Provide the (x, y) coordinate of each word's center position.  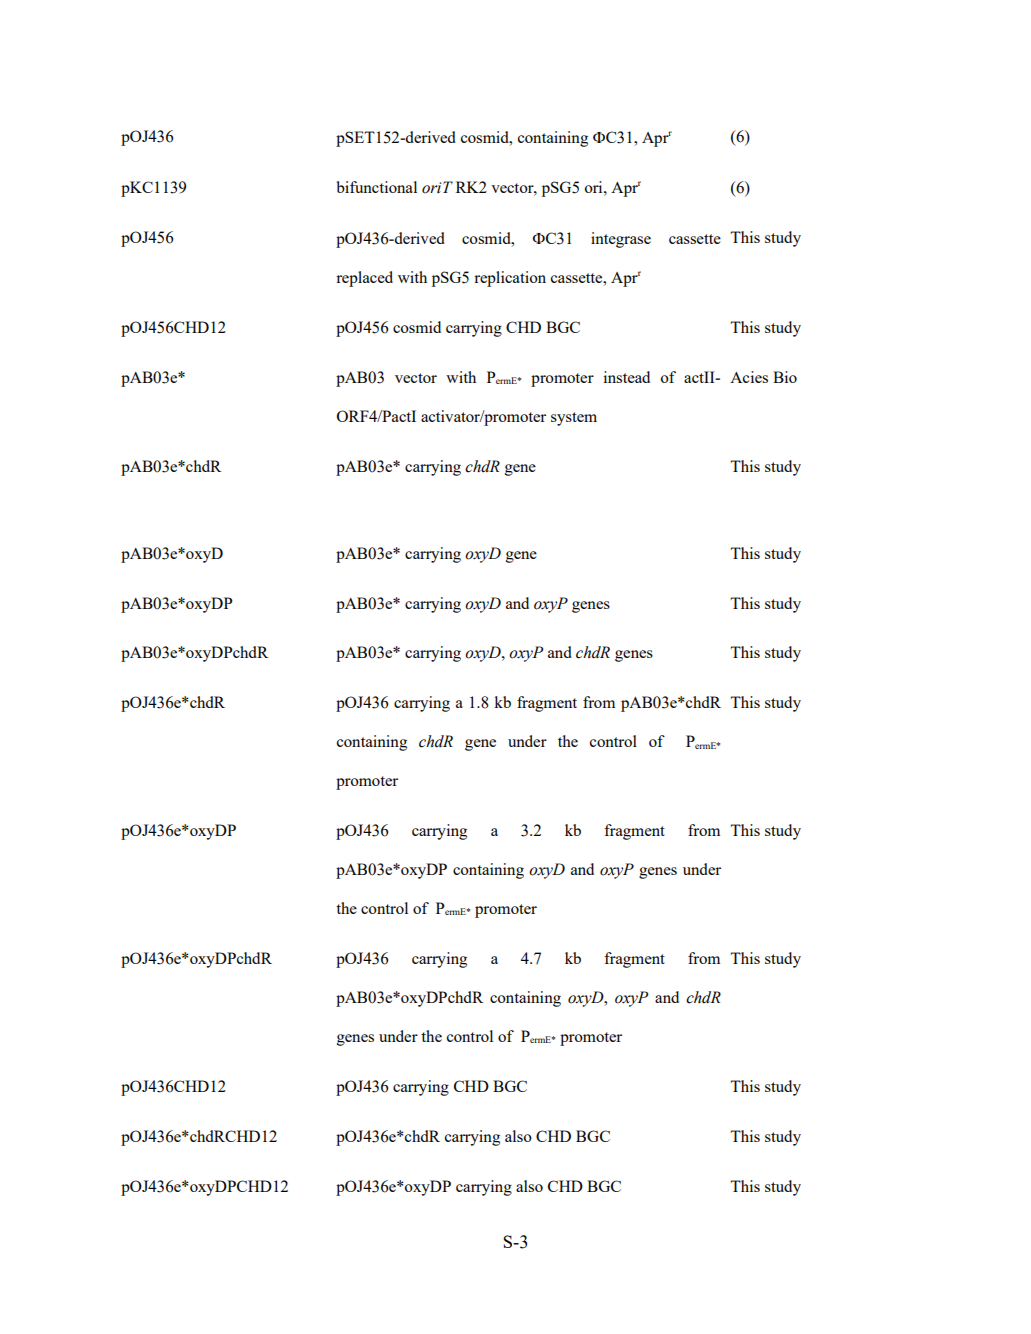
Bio (785, 377)
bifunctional (376, 187)
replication (510, 279)
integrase (621, 240)
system (574, 419)
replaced (364, 279)
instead (626, 377)
